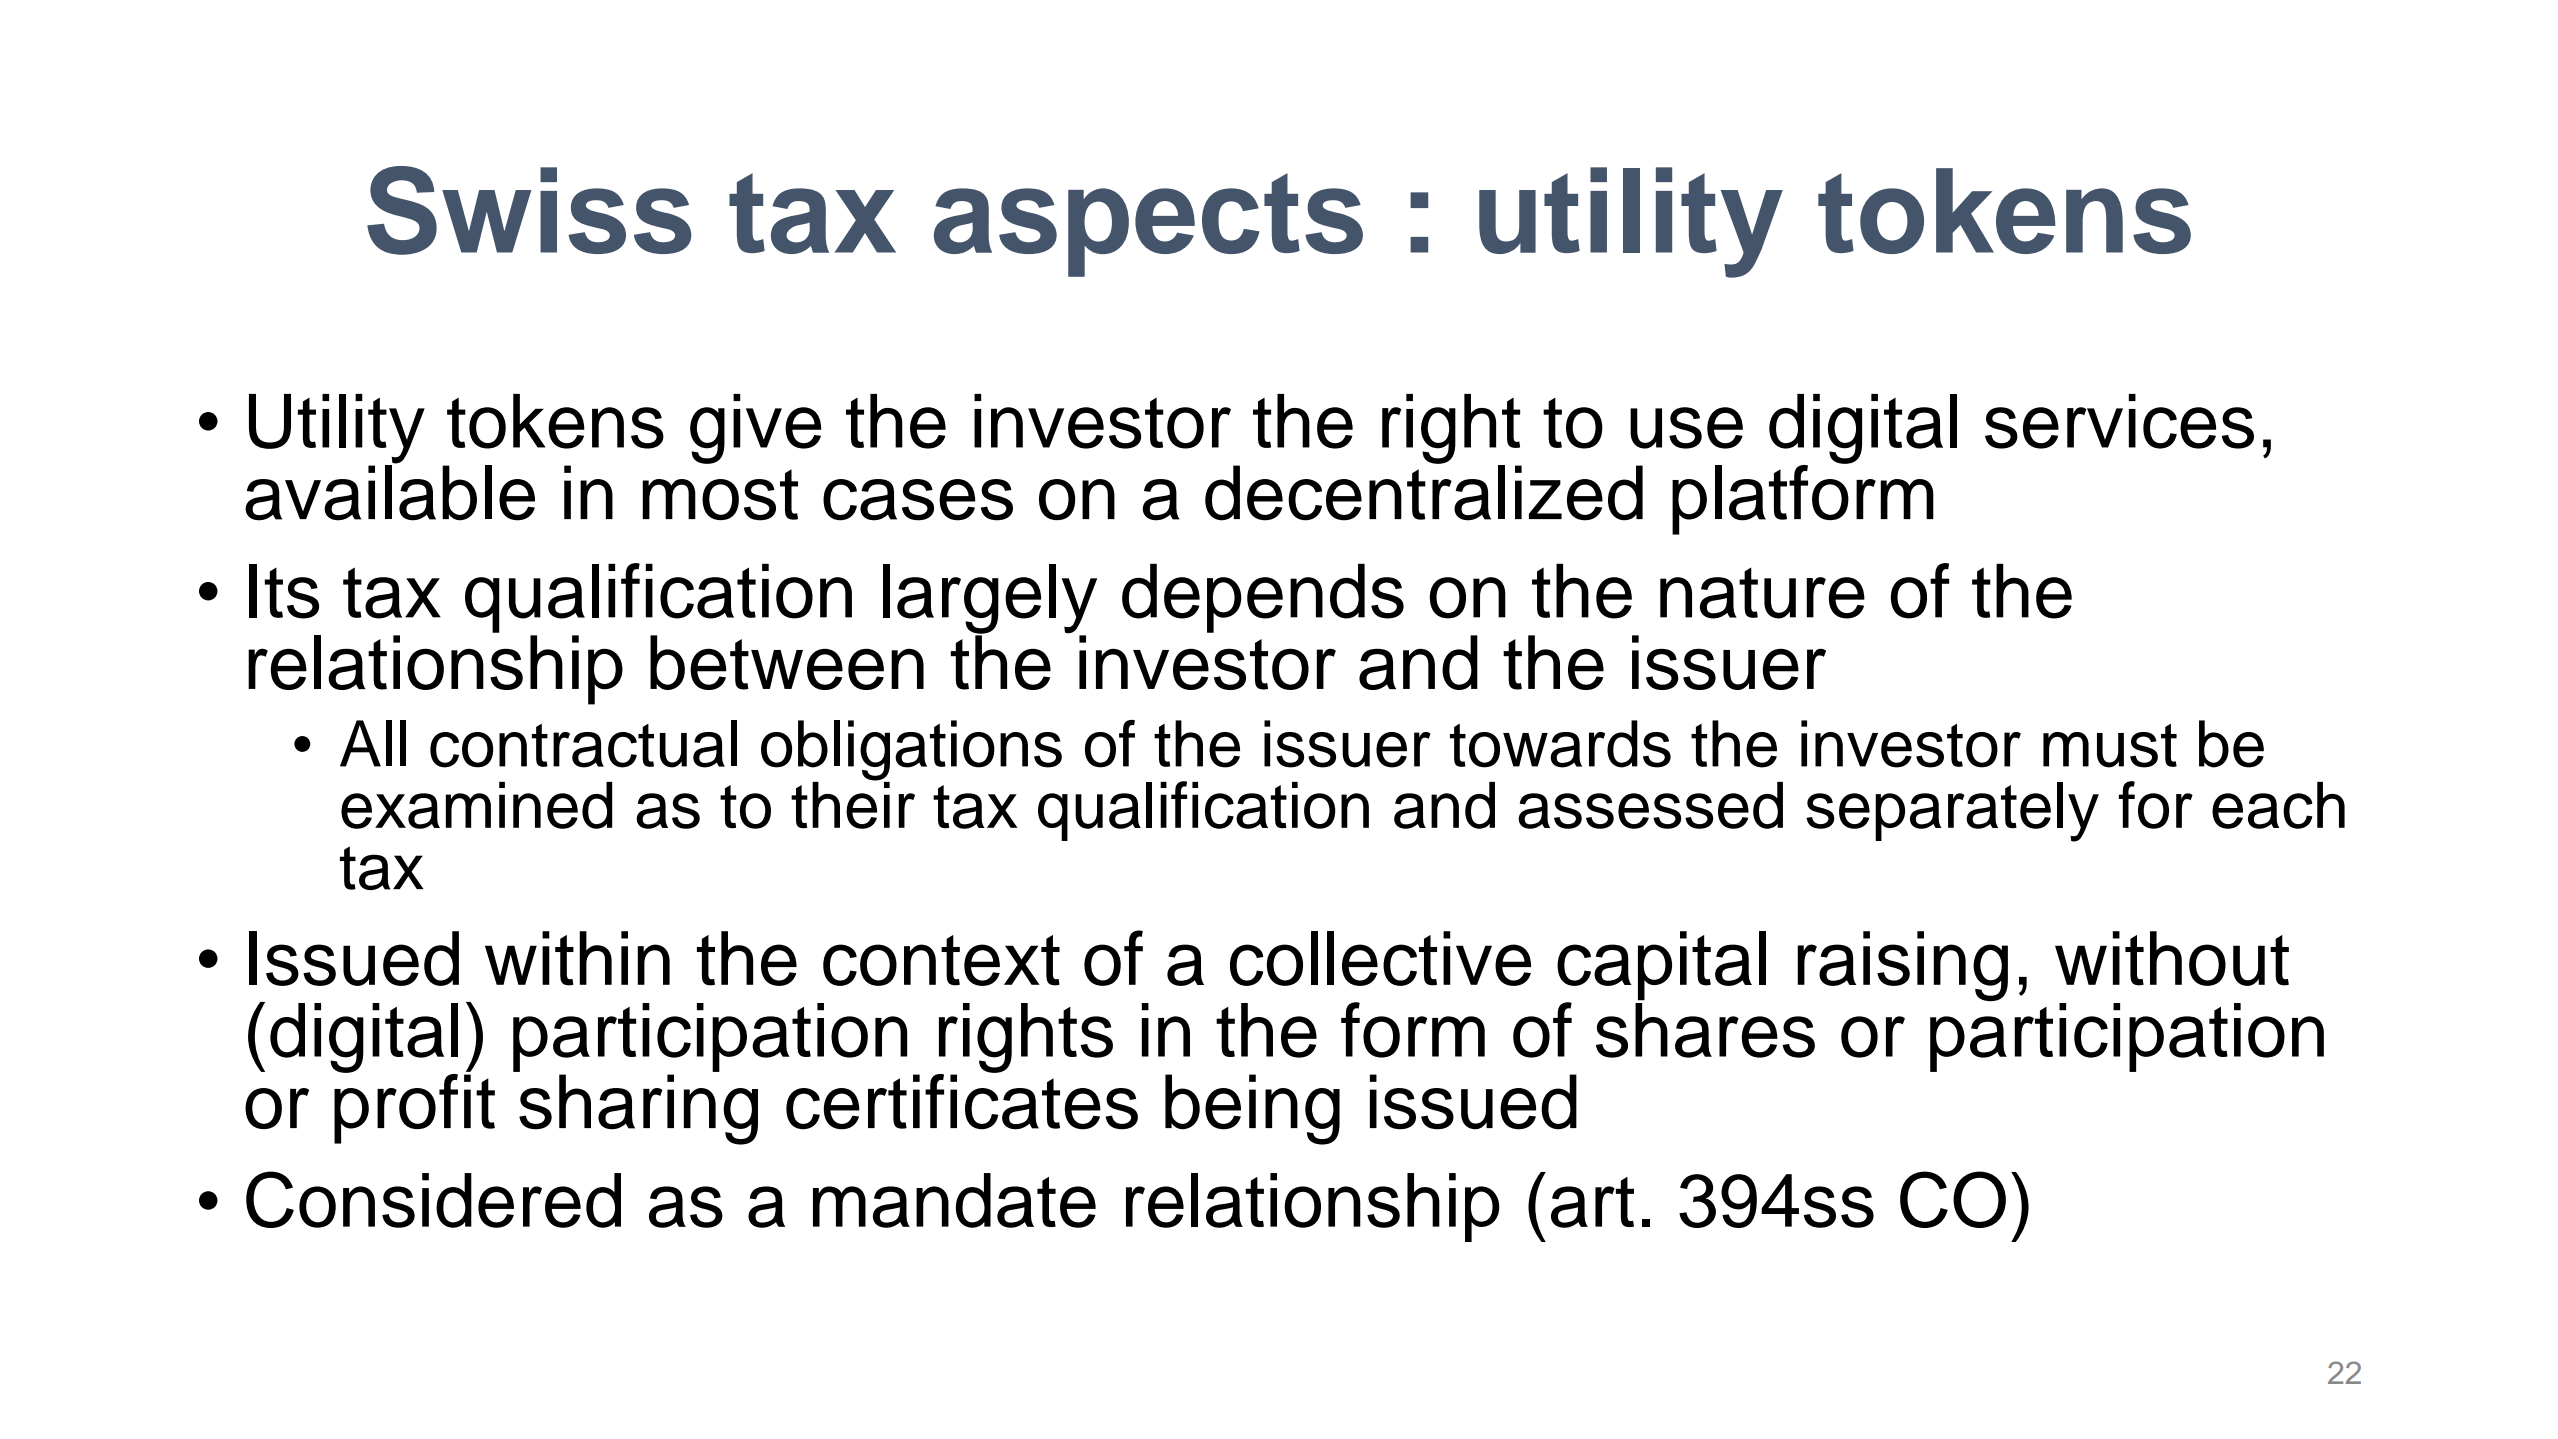 This page has width=2558, height=1439. I want to click on within, so click(577, 958).
